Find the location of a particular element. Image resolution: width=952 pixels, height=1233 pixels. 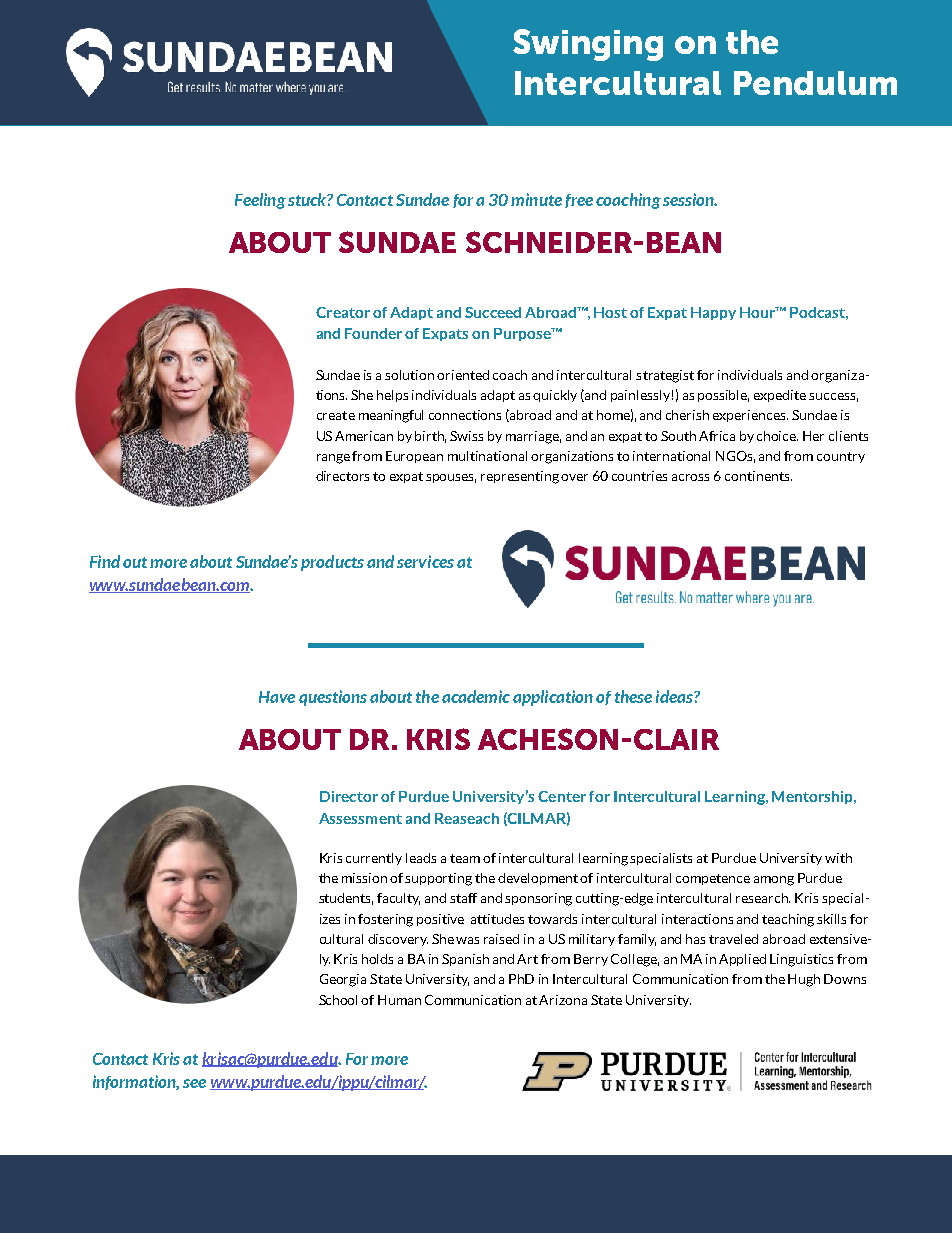

academic is located at coordinates (476, 696).
